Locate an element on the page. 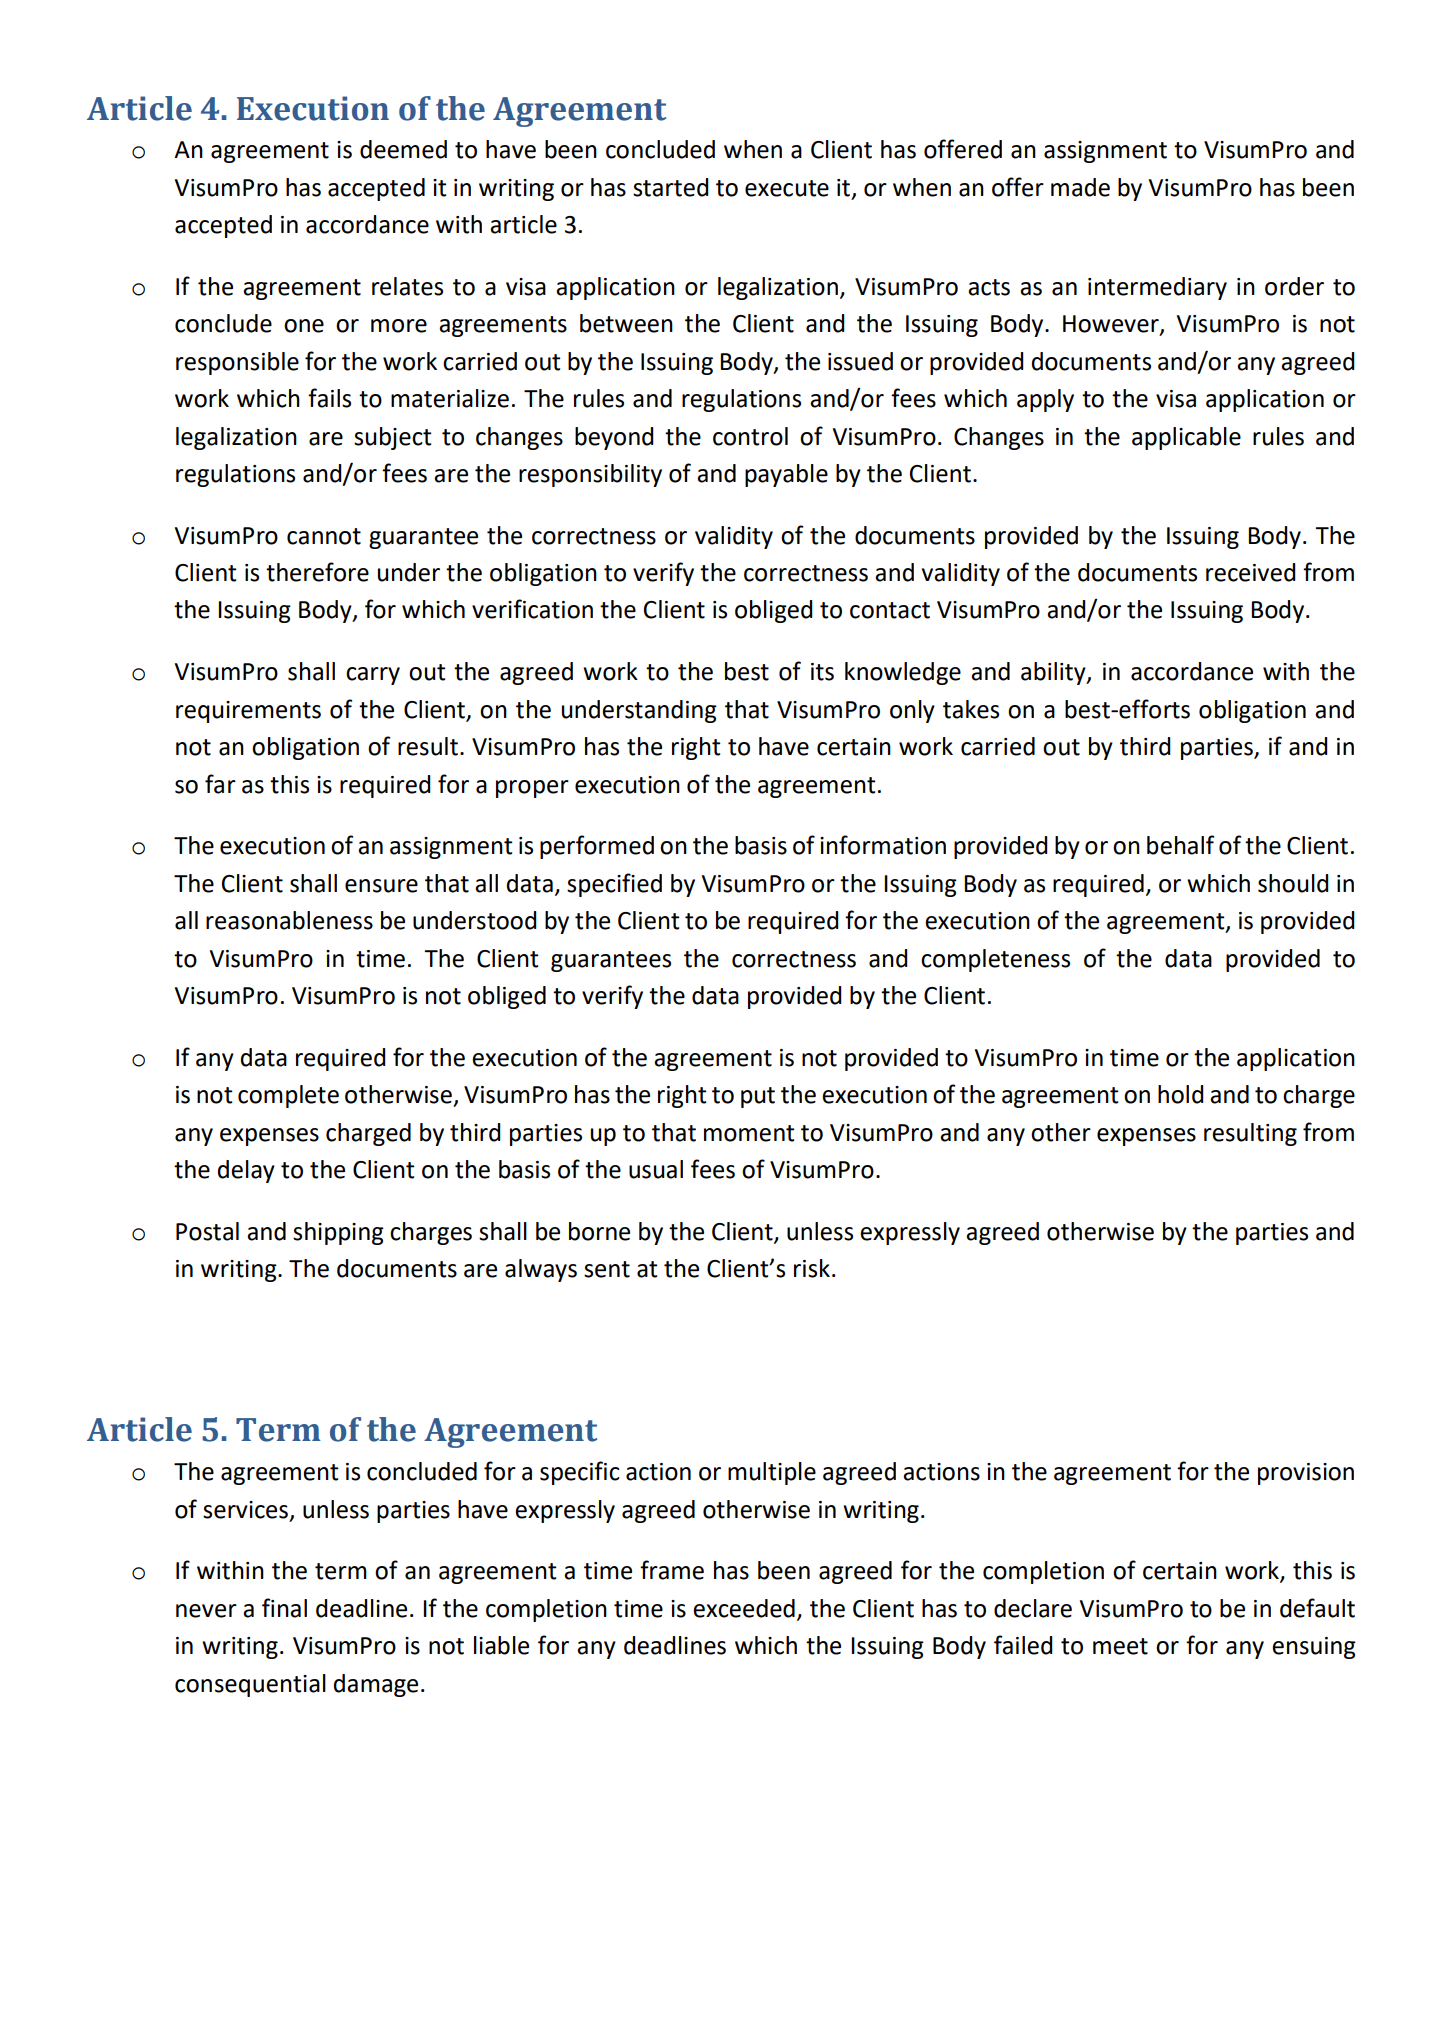 Image resolution: width=1443 pixels, height=2041 pixels. final is located at coordinates (284, 1608).
